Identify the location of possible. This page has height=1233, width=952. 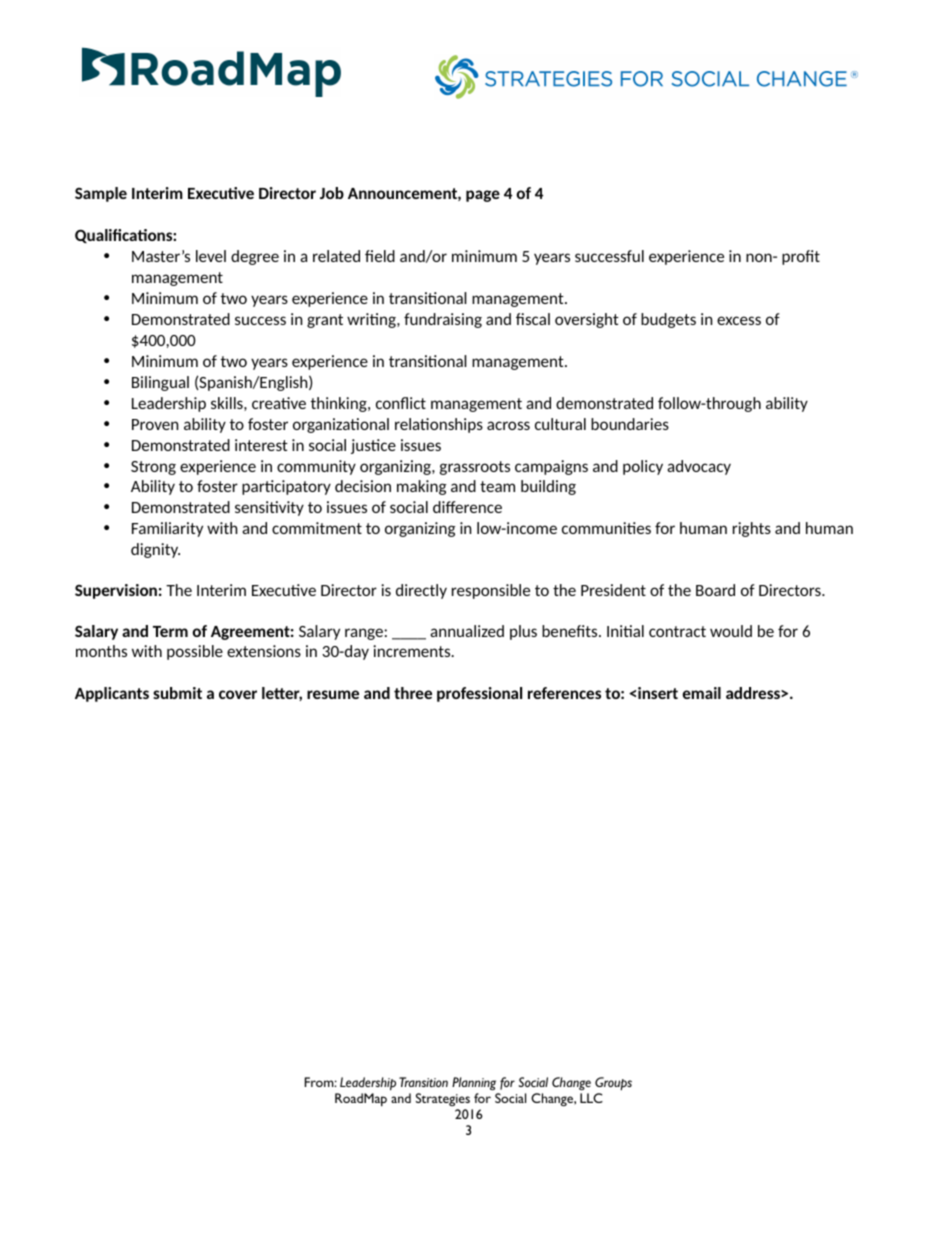
(195, 652).
